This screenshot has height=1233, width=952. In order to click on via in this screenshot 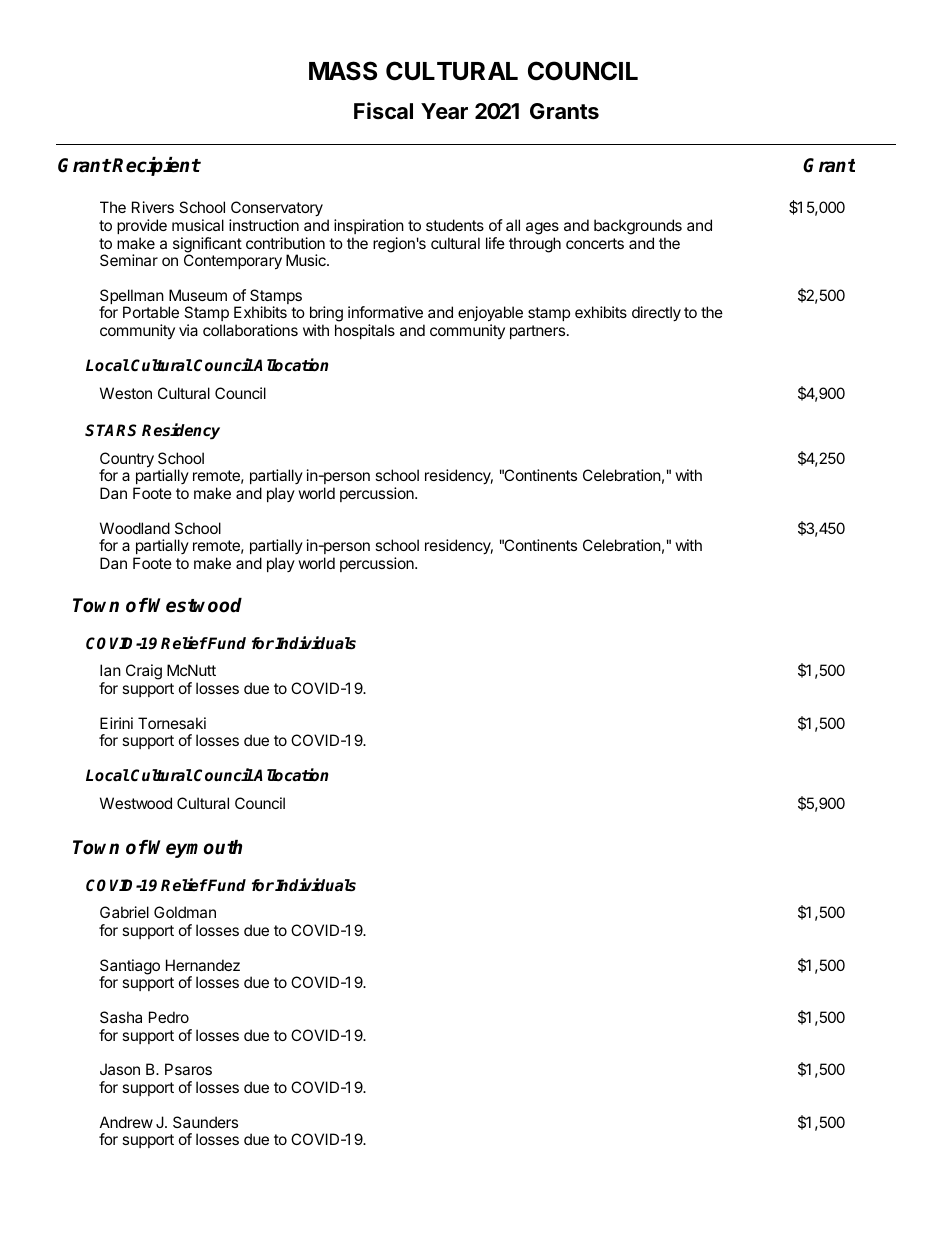, I will do `click(188, 330)`.
